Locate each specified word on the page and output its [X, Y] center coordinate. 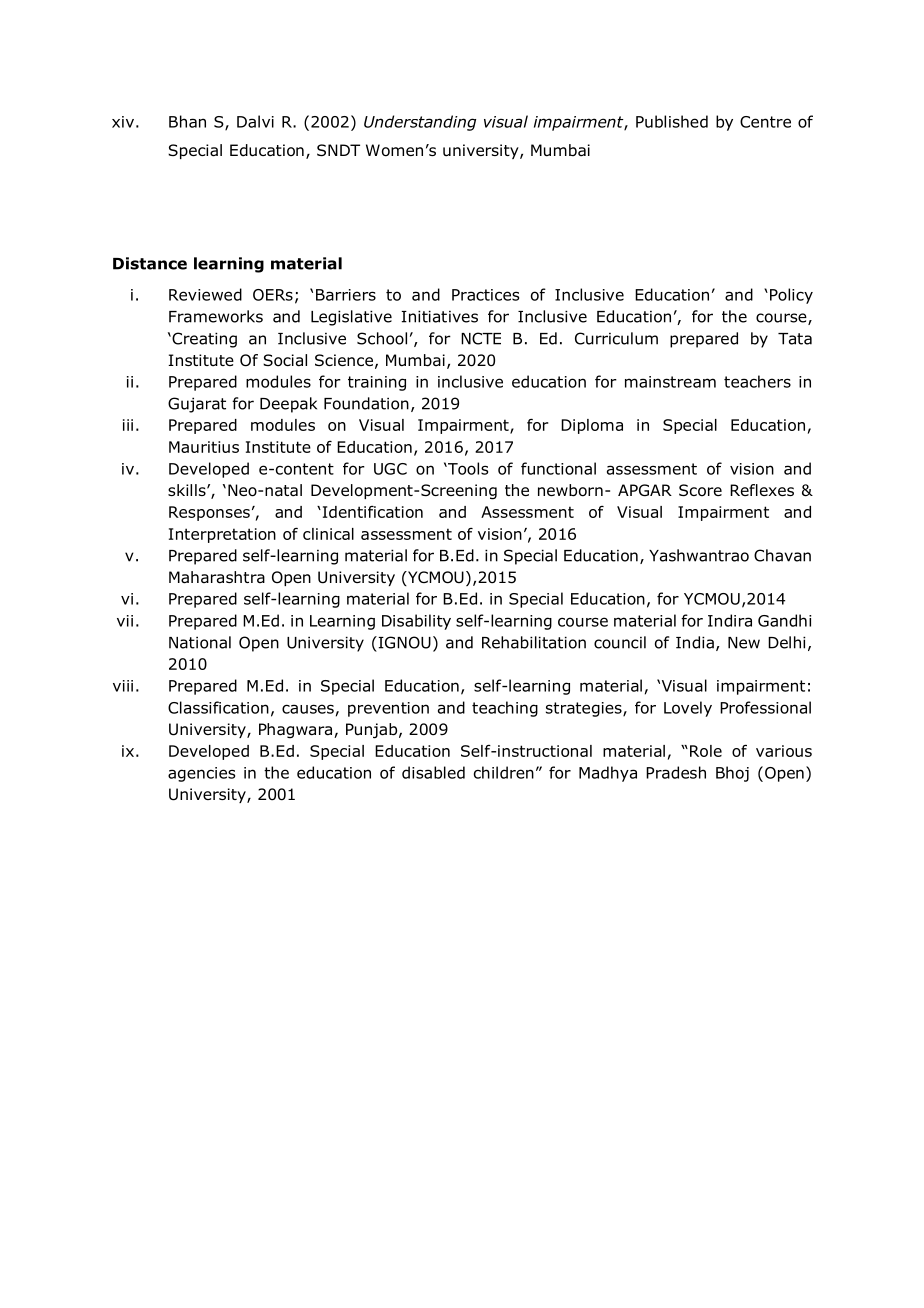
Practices [485, 295]
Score [700, 490]
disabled [433, 772]
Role [706, 751]
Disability [416, 622]
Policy [791, 296]
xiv [123, 122]
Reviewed [205, 294]
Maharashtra [217, 577]
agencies [201, 774]
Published [672, 121]
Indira [730, 620]
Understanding [420, 123]
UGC [390, 469]
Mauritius [204, 447]
